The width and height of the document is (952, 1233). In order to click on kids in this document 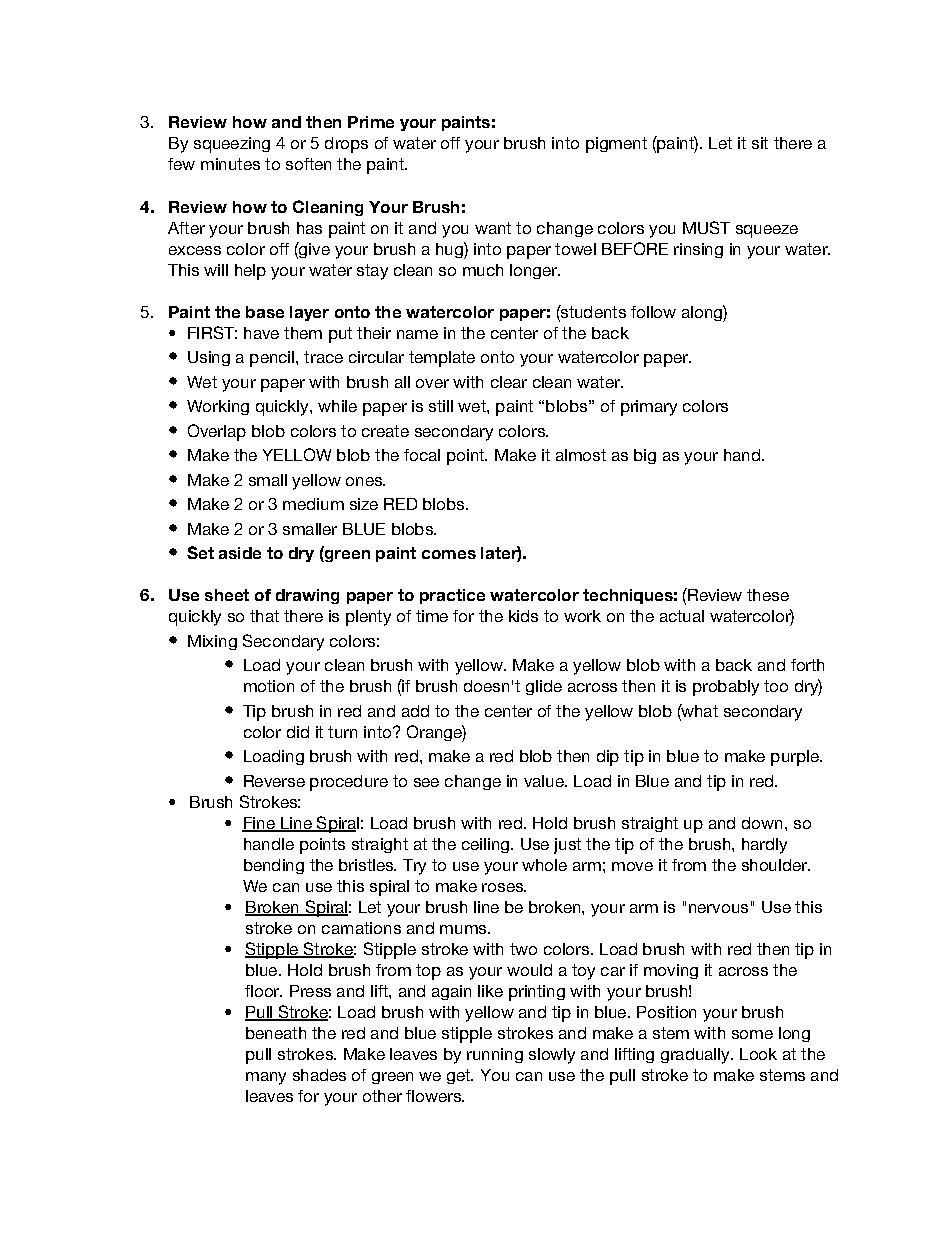, I will do `click(523, 616)`.
